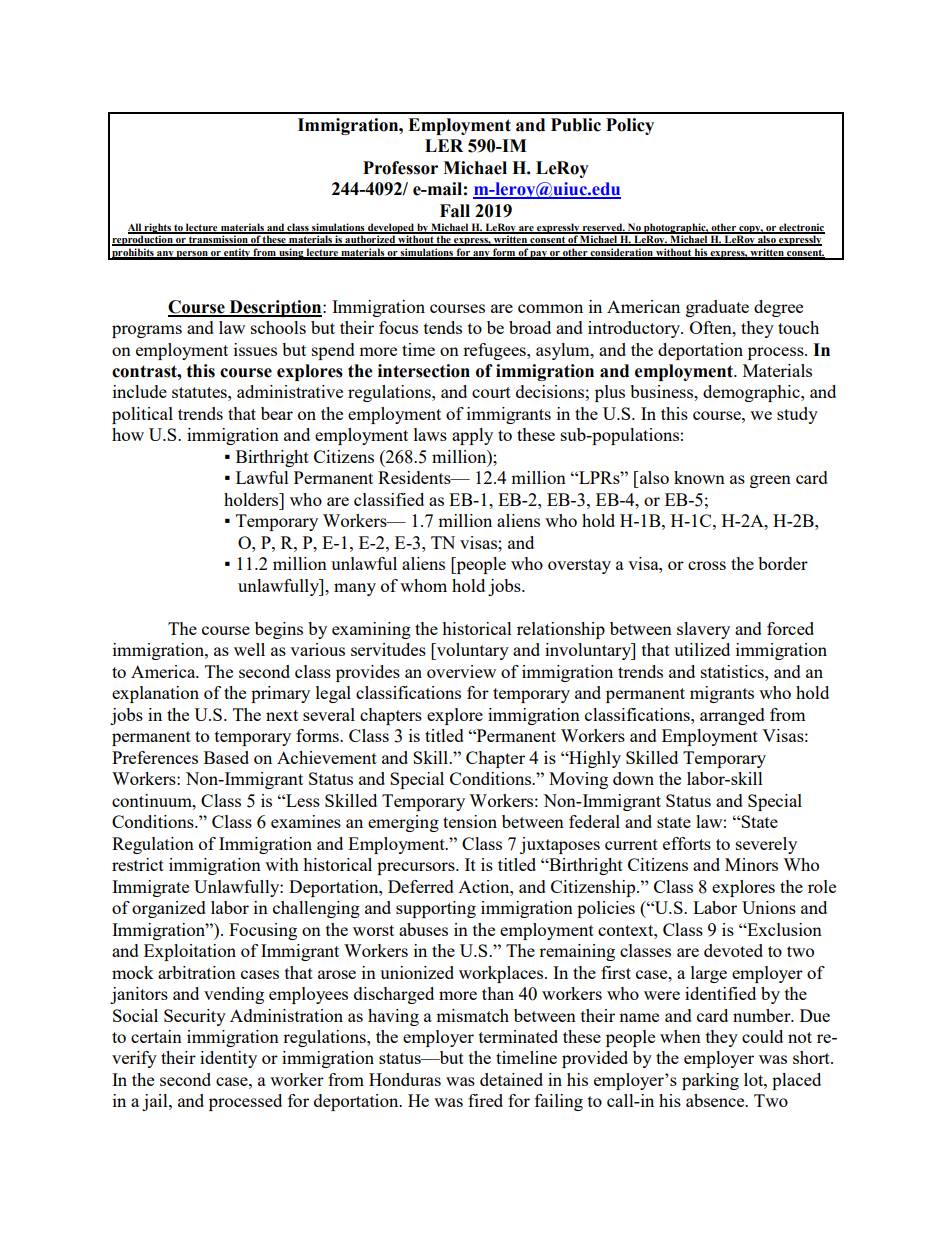  What do you see at coordinates (156, 1102) in the document?
I see `jail` at bounding box center [156, 1102].
